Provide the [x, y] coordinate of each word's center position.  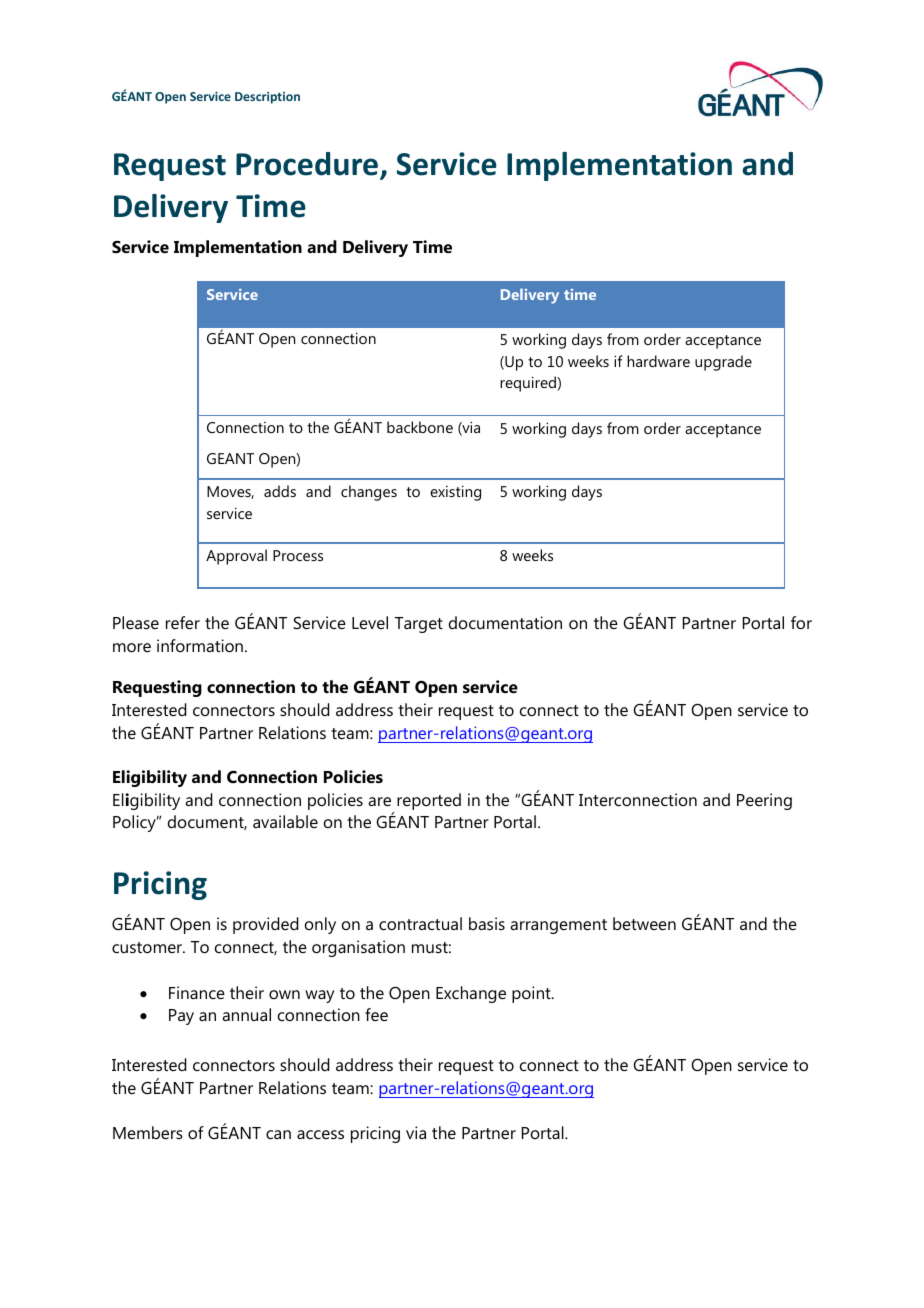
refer [183, 622]
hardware [658, 361]
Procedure [308, 165]
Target [419, 625]
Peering [764, 801]
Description [267, 98]
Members [148, 1132]
